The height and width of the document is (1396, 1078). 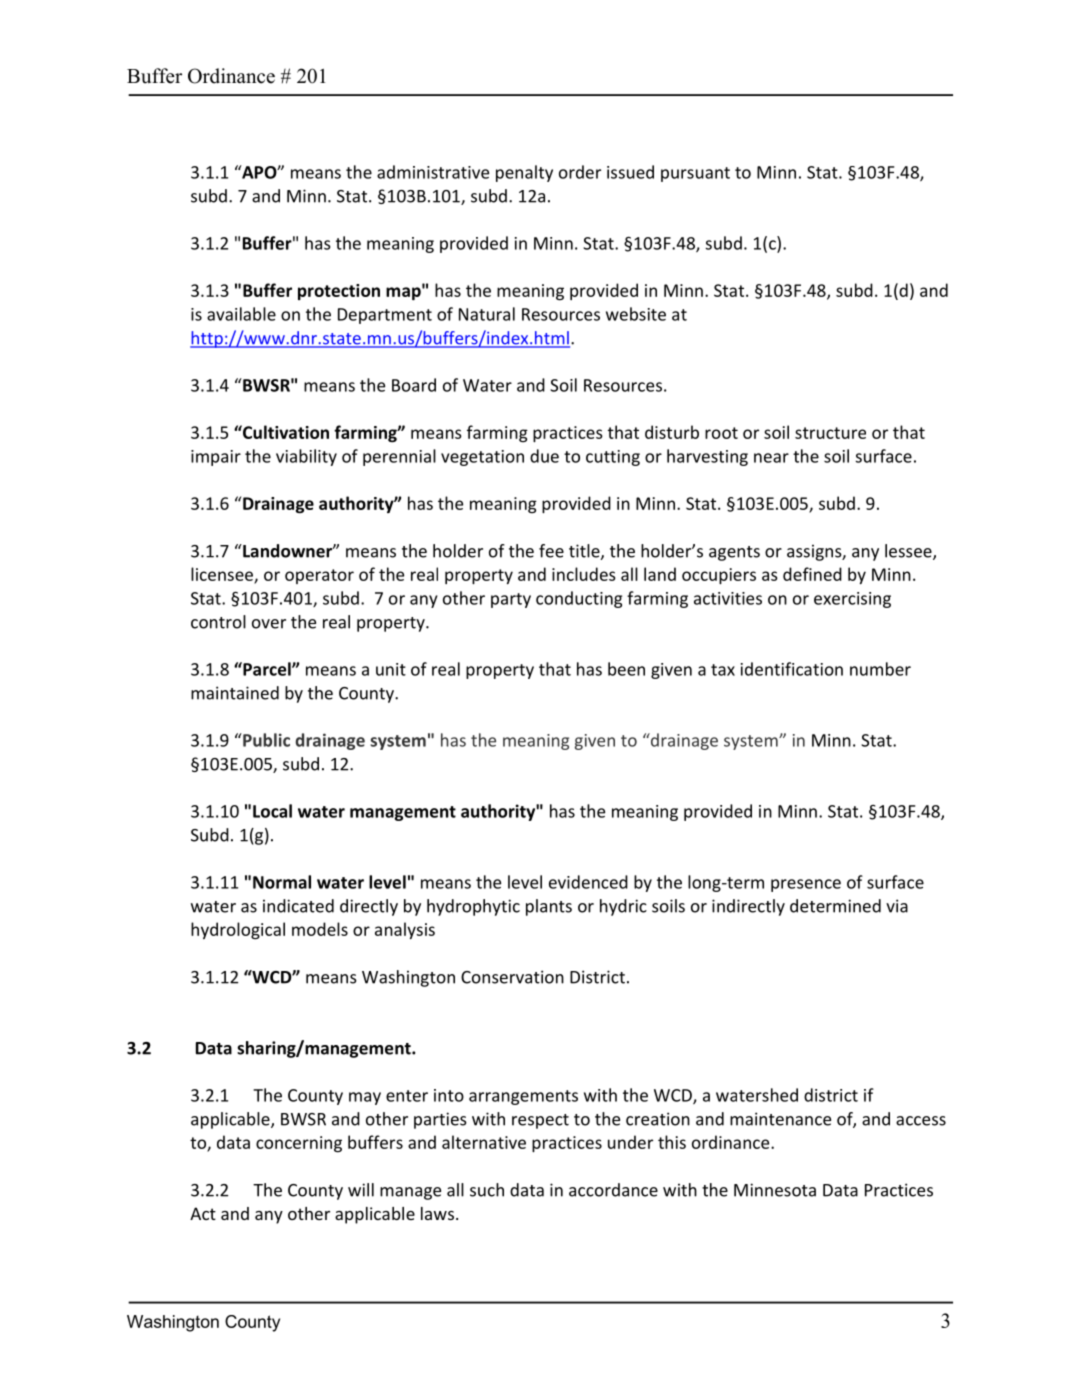 What do you see at coordinates (299, 1144) in the document?
I see `concerning` at bounding box center [299, 1144].
